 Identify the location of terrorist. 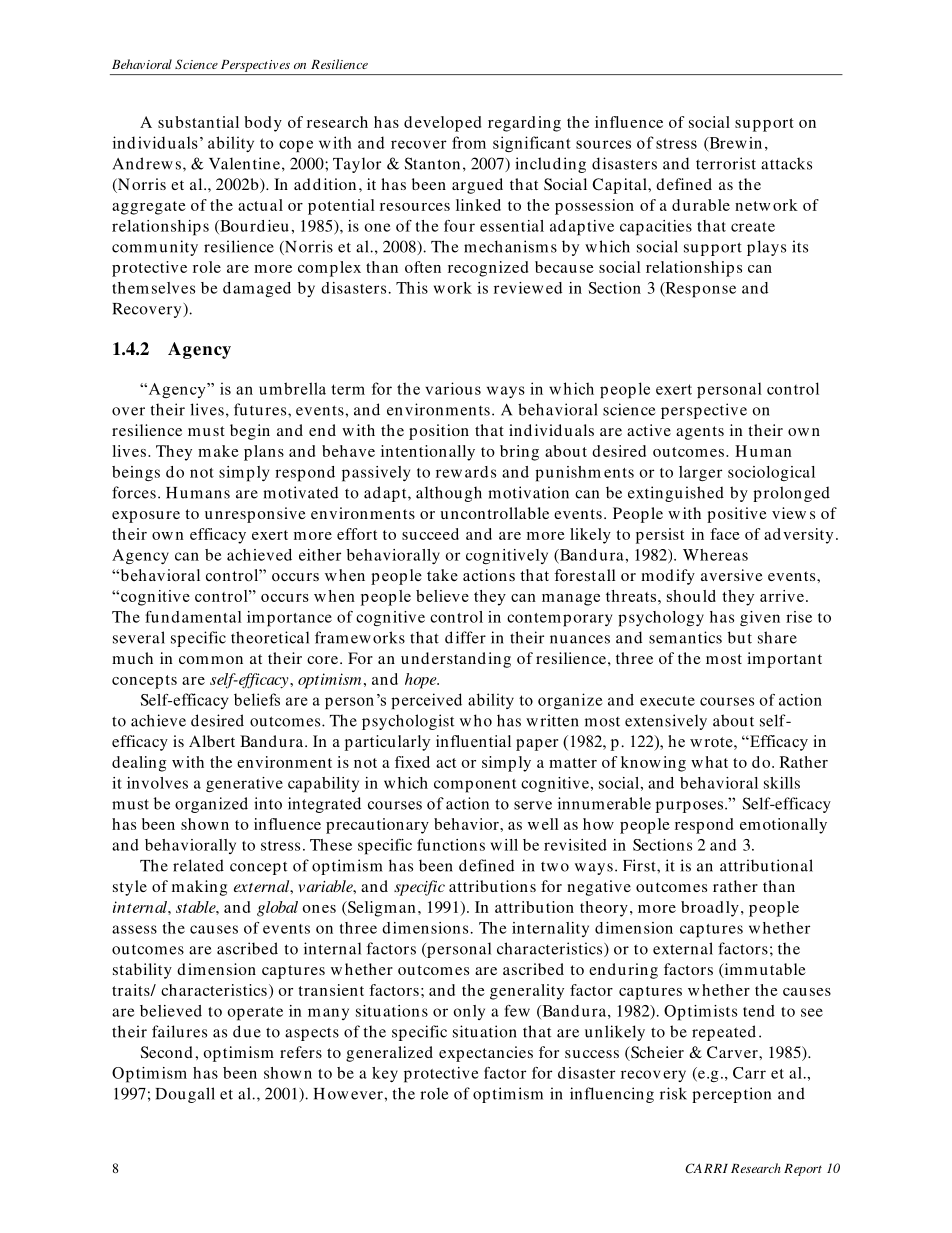
(726, 163).
